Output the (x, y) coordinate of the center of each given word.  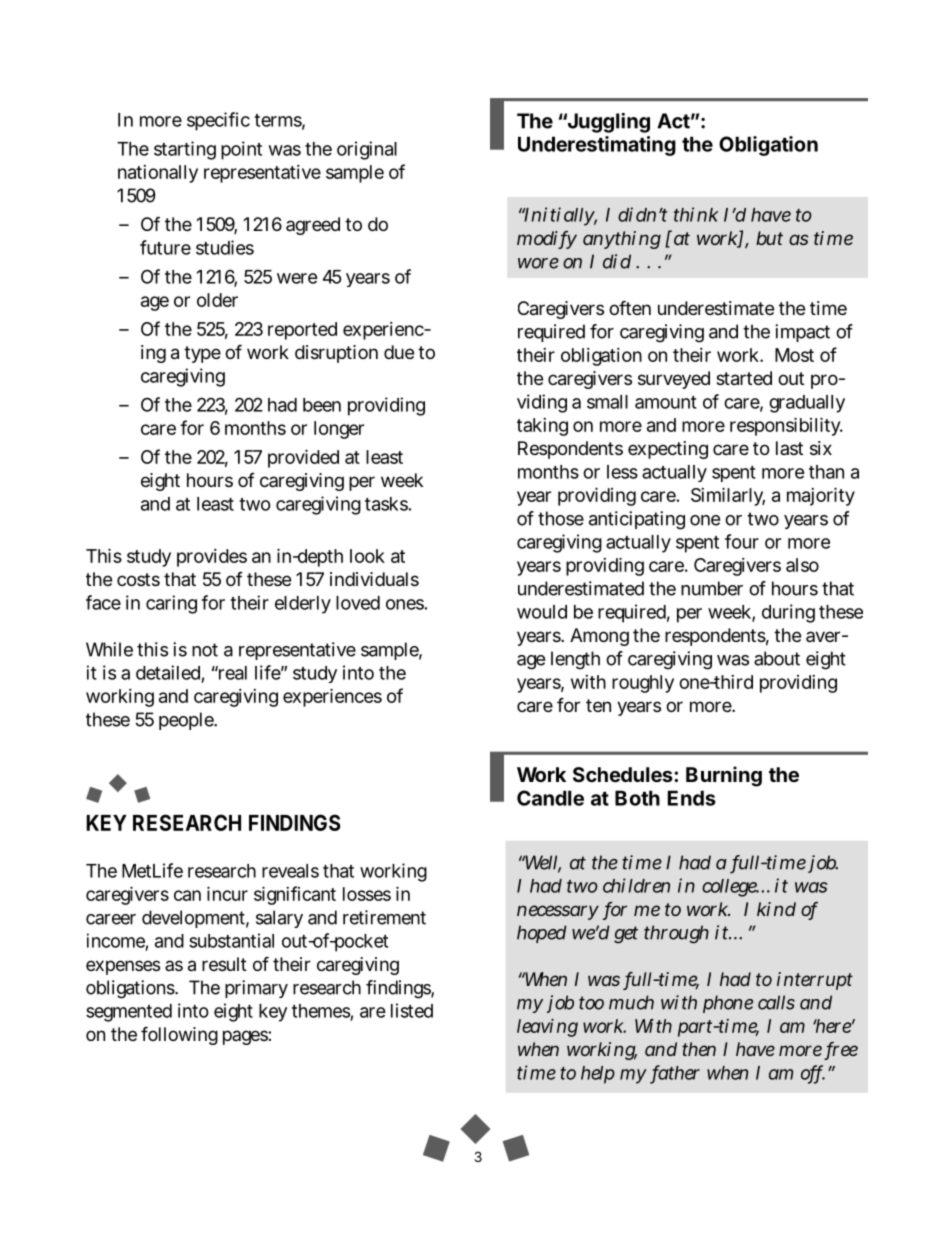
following (179, 1035)
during (788, 613)
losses (367, 894)
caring (171, 604)
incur (227, 893)
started (744, 378)
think (696, 214)
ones (405, 604)
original (367, 150)
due (399, 352)
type (202, 354)
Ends (692, 798)
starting (185, 150)
